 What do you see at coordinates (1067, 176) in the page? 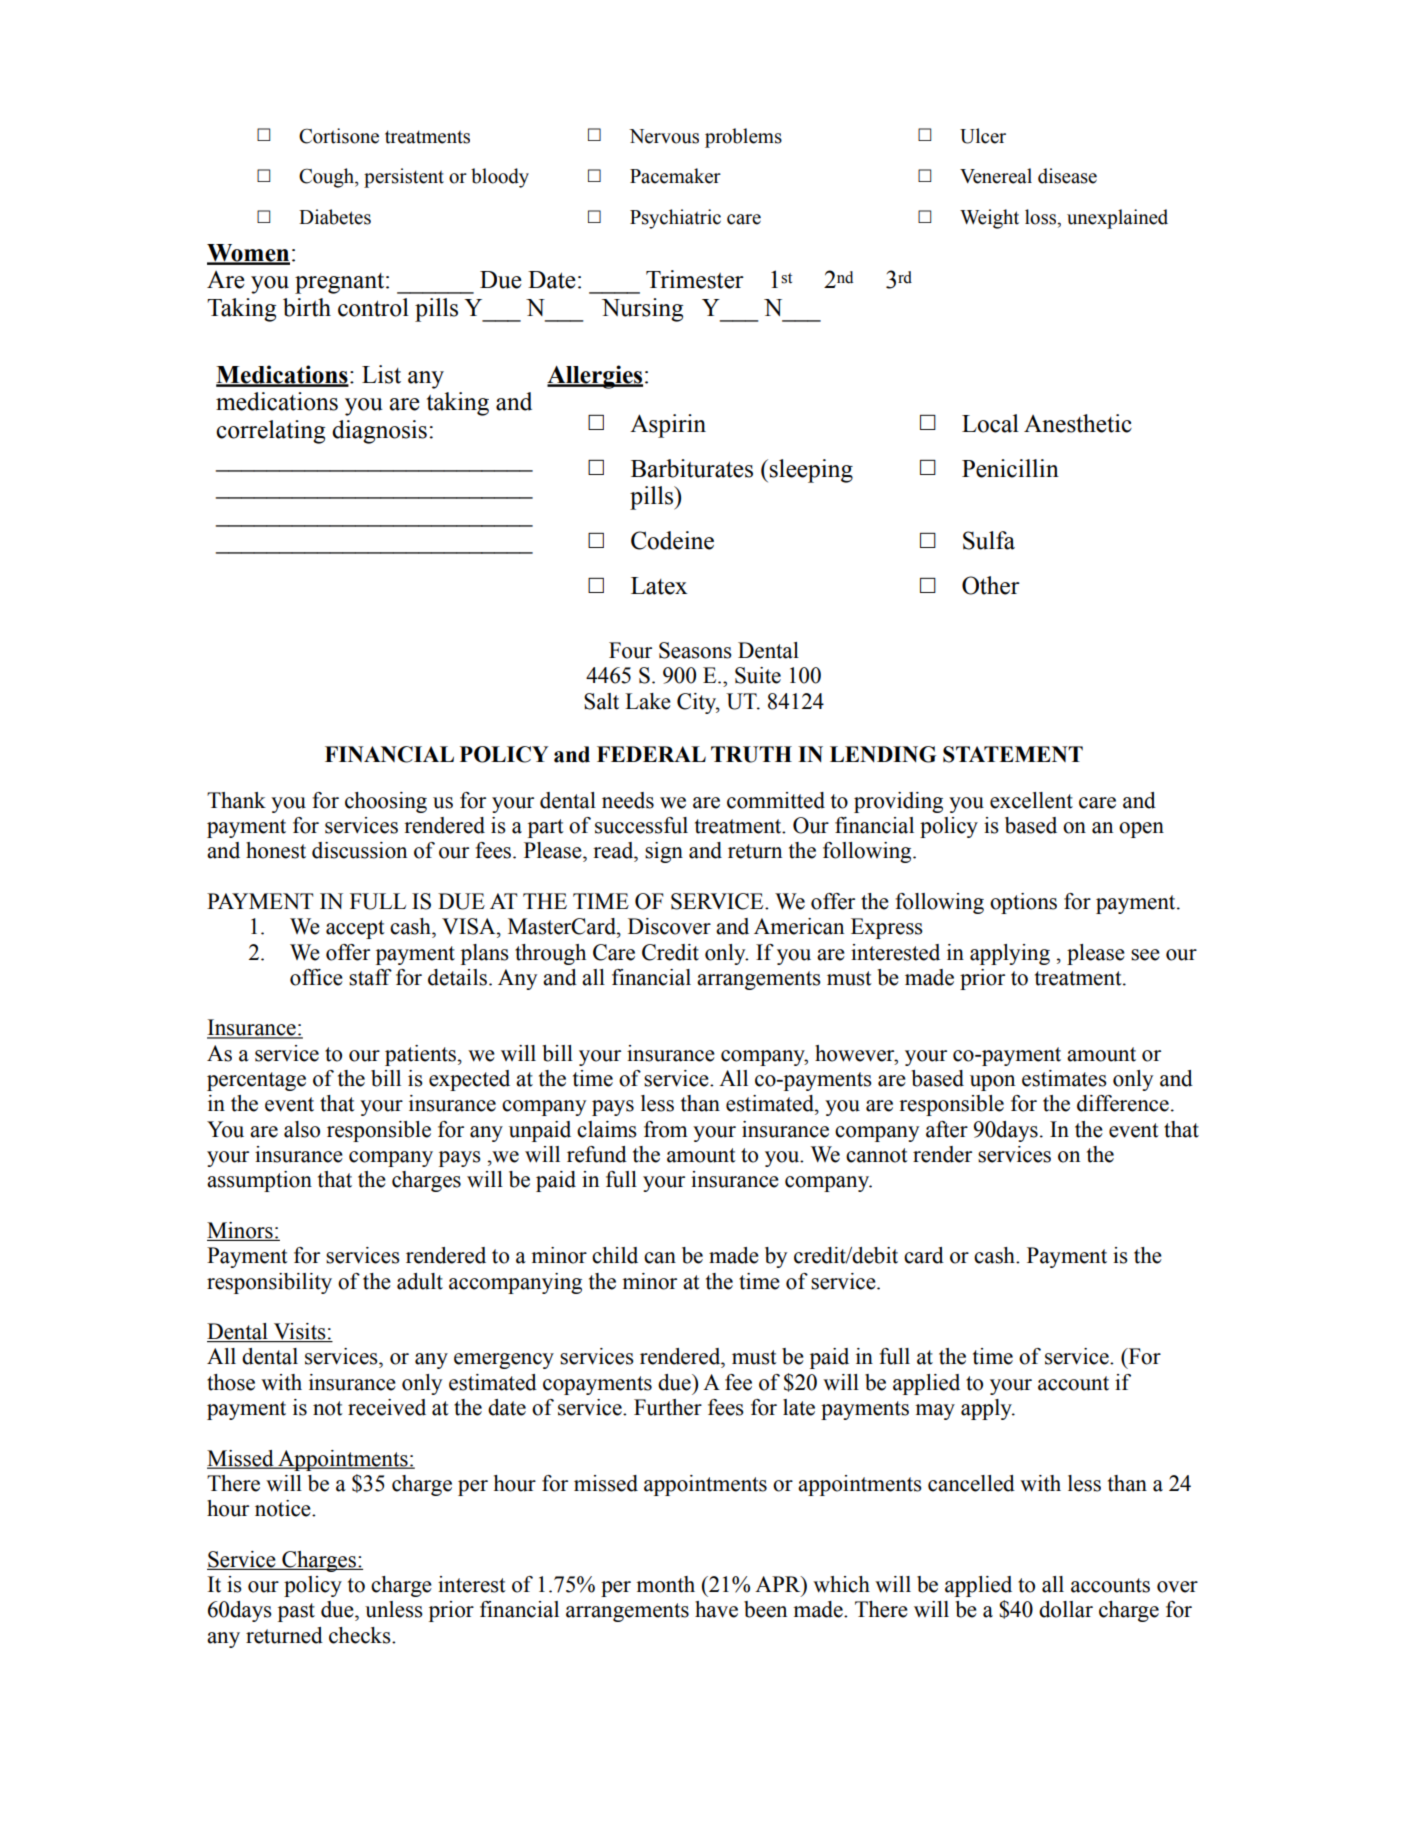
I see `disease` at bounding box center [1067, 176].
